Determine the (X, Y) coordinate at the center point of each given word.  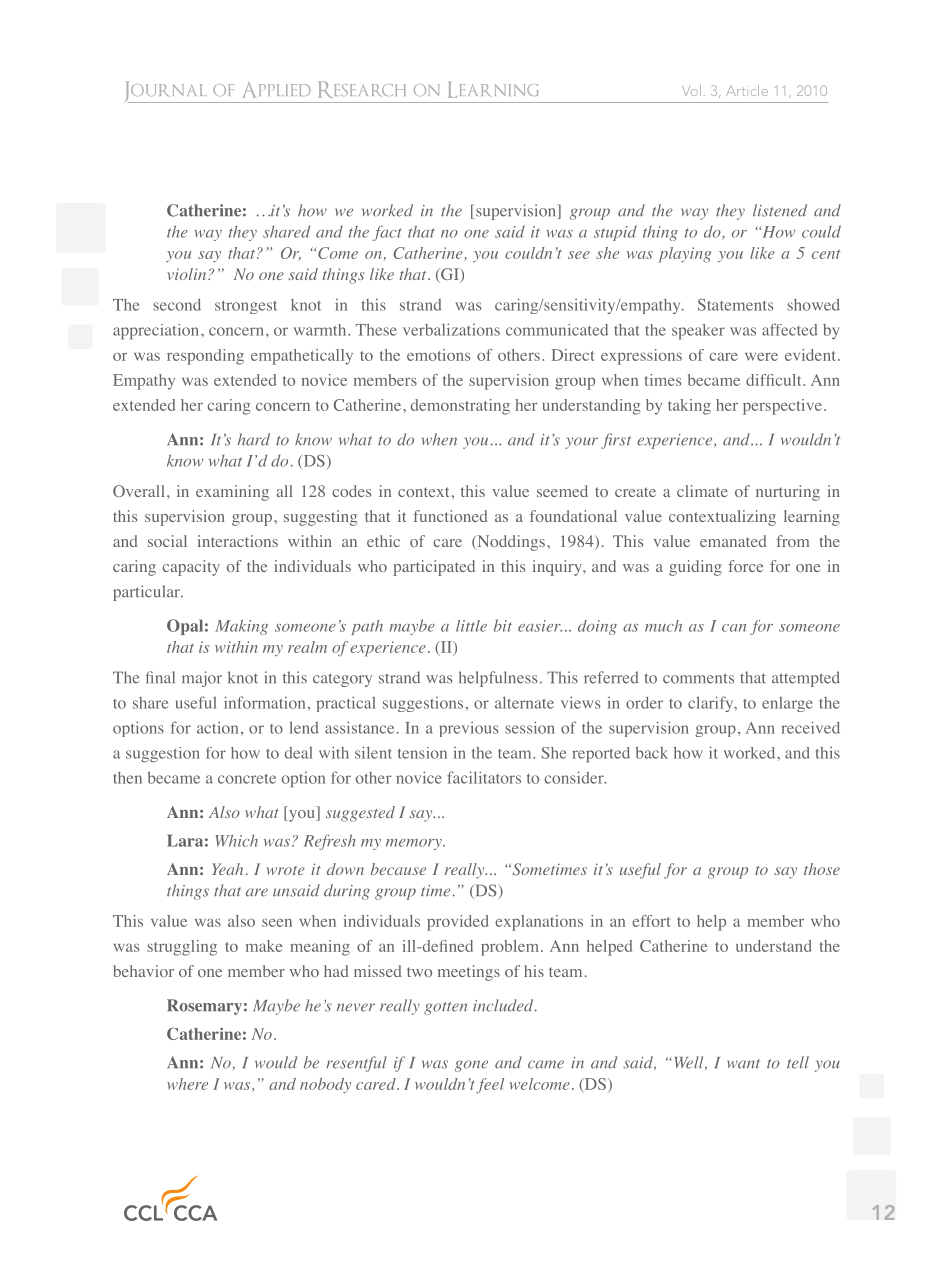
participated (434, 568)
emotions (439, 355)
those (822, 869)
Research (362, 89)
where (187, 1084)
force (745, 566)
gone (471, 1066)
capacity (191, 568)
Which (236, 840)
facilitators (484, 777)
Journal (166, 92)
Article (747, 90)
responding (205, 357)
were (761, 357)
